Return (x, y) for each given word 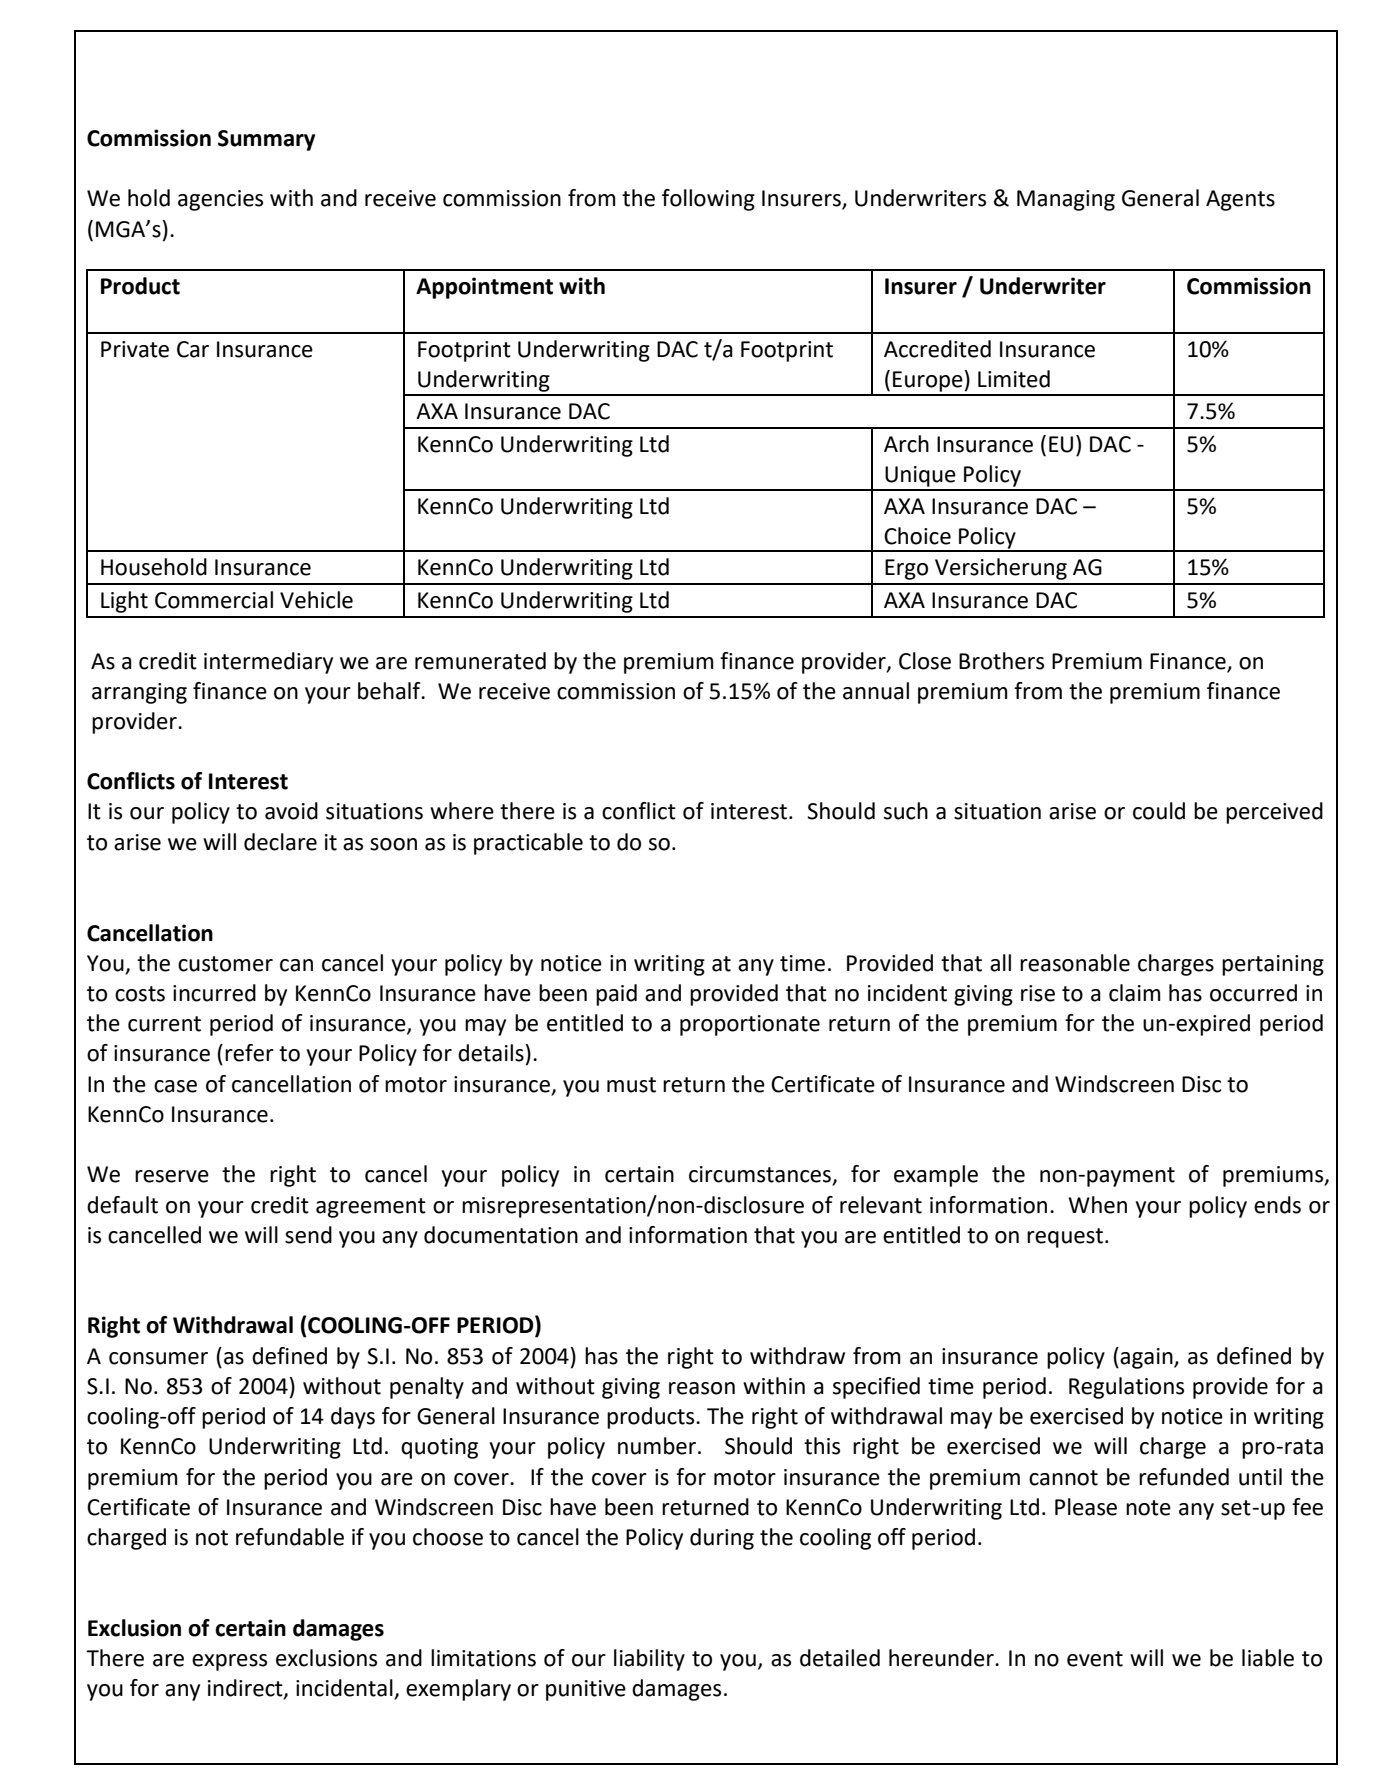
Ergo (906, 569)
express (229, 1662)
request (1065, 1238)
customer (225, 964)
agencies (220, 200)
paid (616, 995)
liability (649, 1660)
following (708, 200)
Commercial (214, 600)
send (308, 1235)
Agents (1240, 200)
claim (1134, 993)
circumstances (761, 1175)
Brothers (1001, 661)
